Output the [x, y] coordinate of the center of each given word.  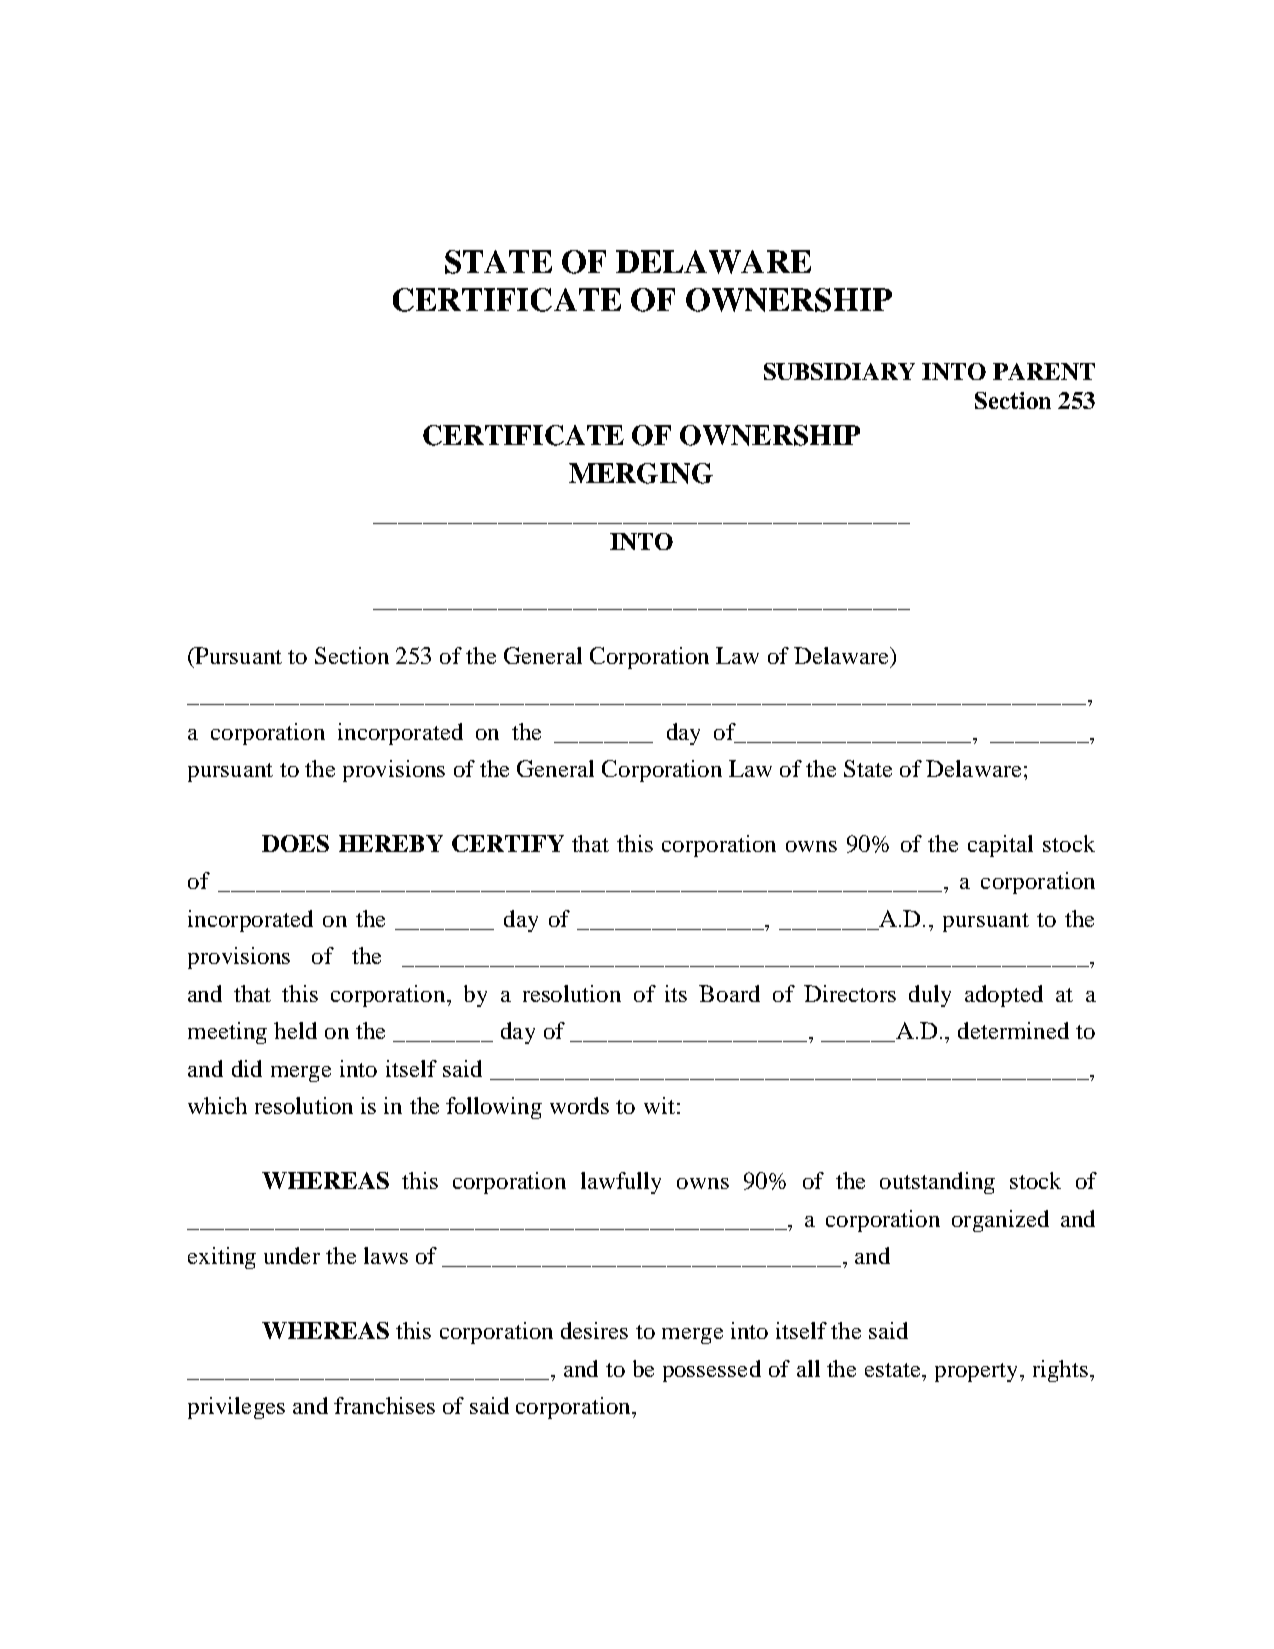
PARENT [1044, 371]
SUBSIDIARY [839, 371]
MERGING [641, 473]
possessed [712, 1371]
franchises [384, 1405]
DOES [295, 843]
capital [1000, 846]
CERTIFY [508, 843]
